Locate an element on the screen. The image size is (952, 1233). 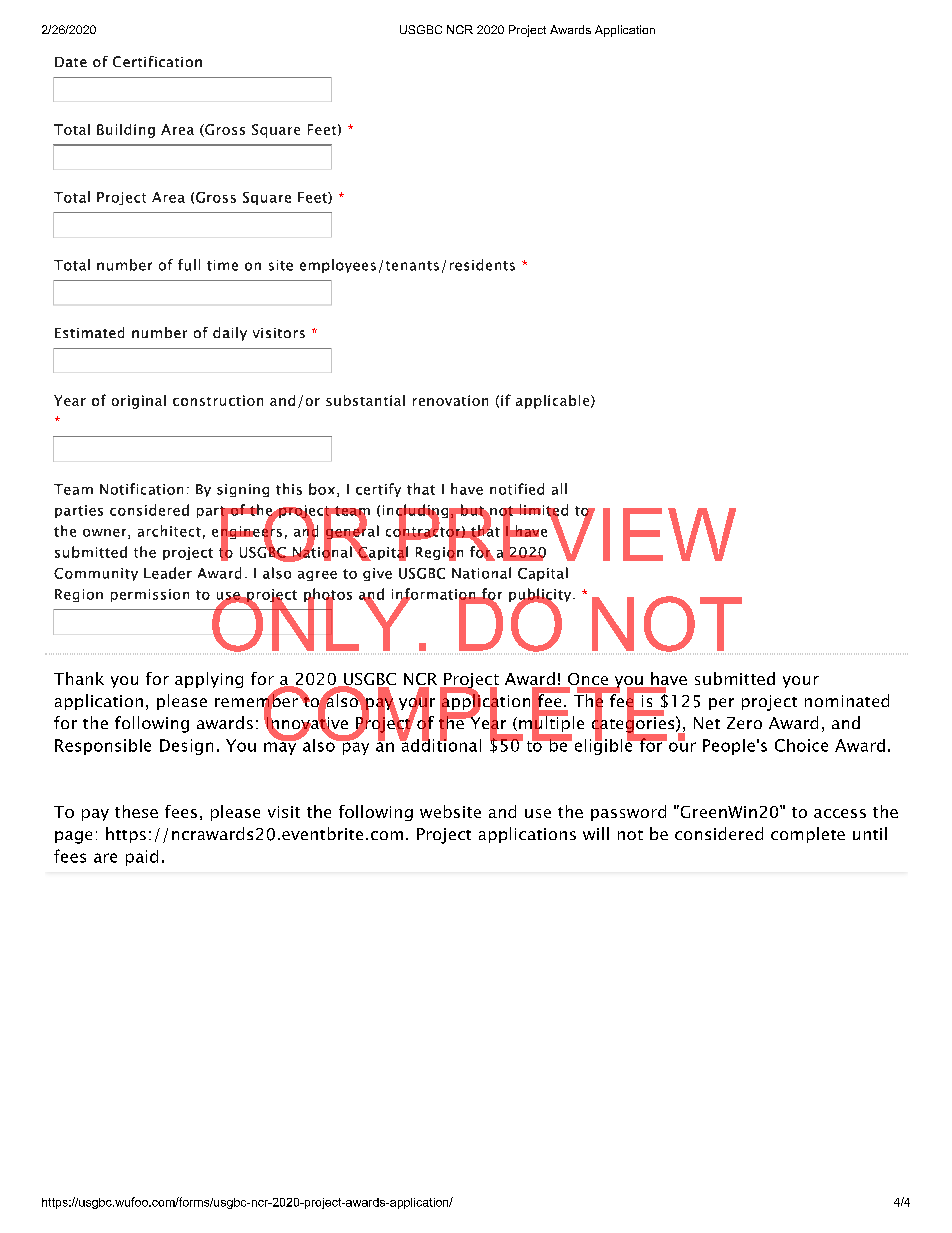
Certification is located at coordinates (157, 61).
